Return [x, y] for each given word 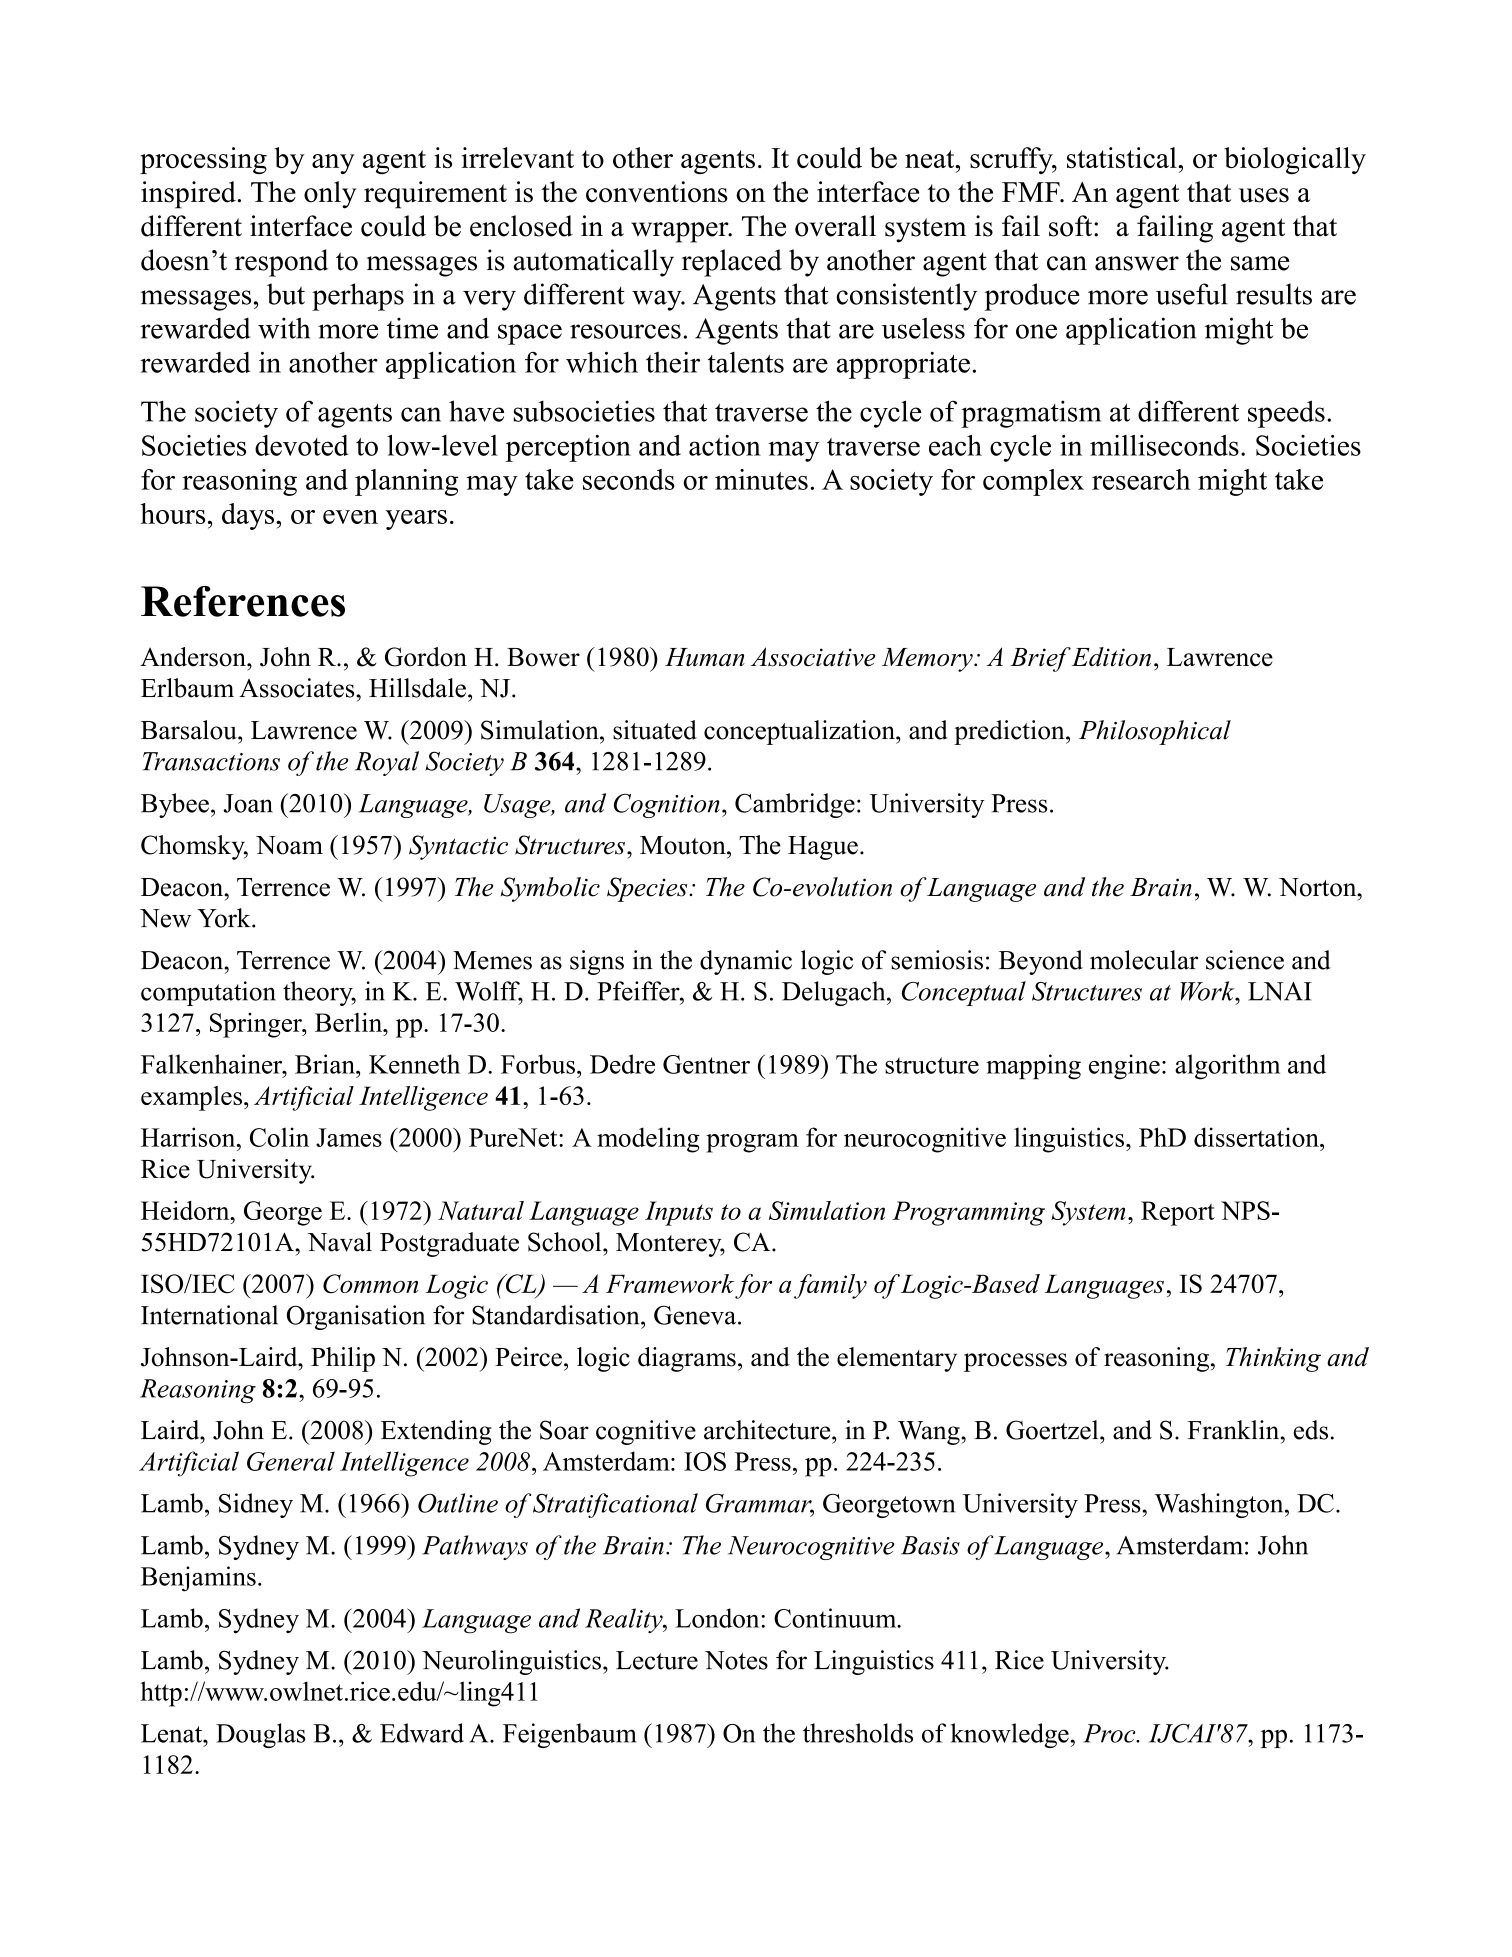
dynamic [746, 962]
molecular [1144, 960]
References [243, 601]
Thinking [1273, 1359]
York [225, 918]
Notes [736, 1660]
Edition [1111, 657]
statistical [1123, 157]
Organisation [356, 1317]
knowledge [1010, 1735]
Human [705, 657]
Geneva [696, 1315]
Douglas [260, 1735]
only [330, 195]
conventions [657, 192]
